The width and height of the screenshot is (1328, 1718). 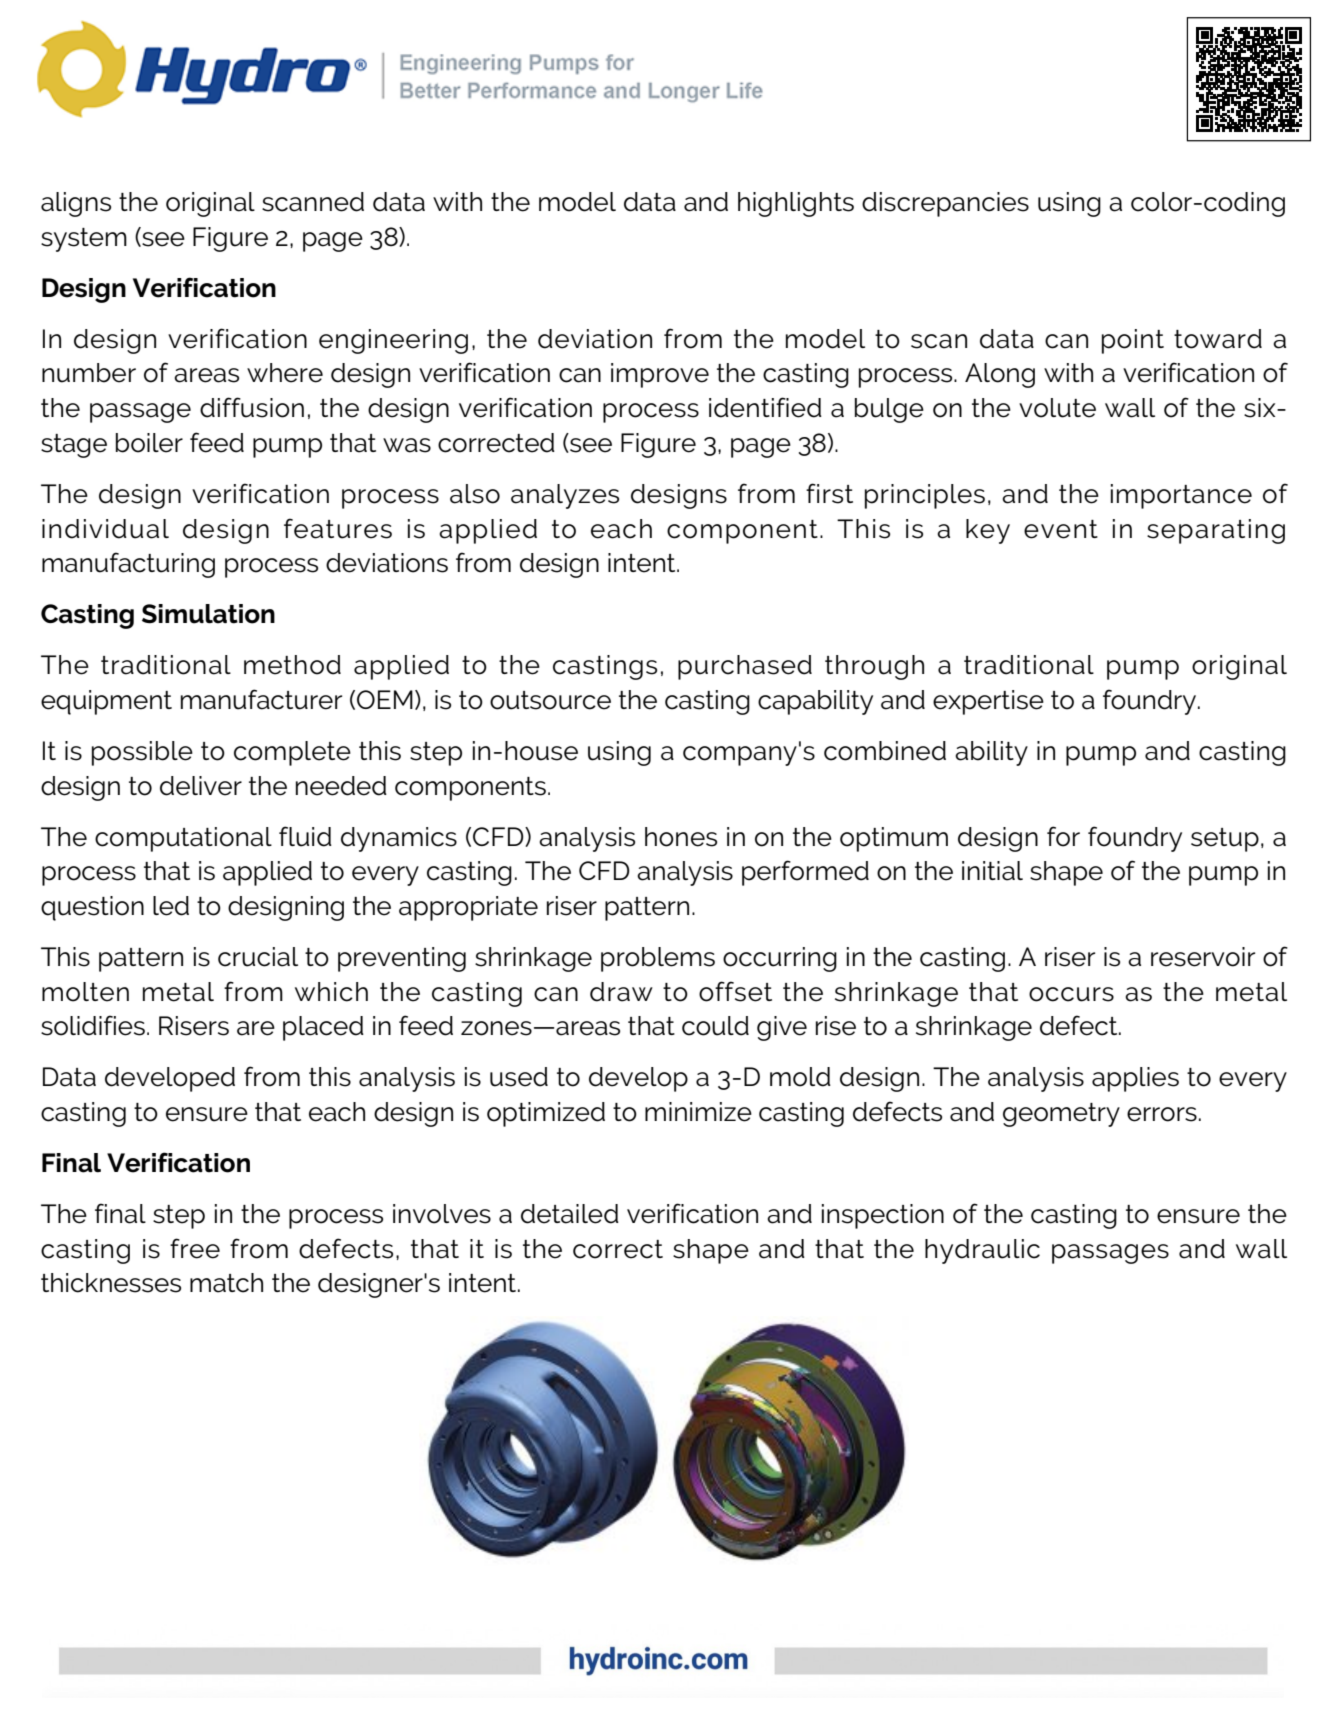 I want to click on free, so click(x=195, y=1248).
